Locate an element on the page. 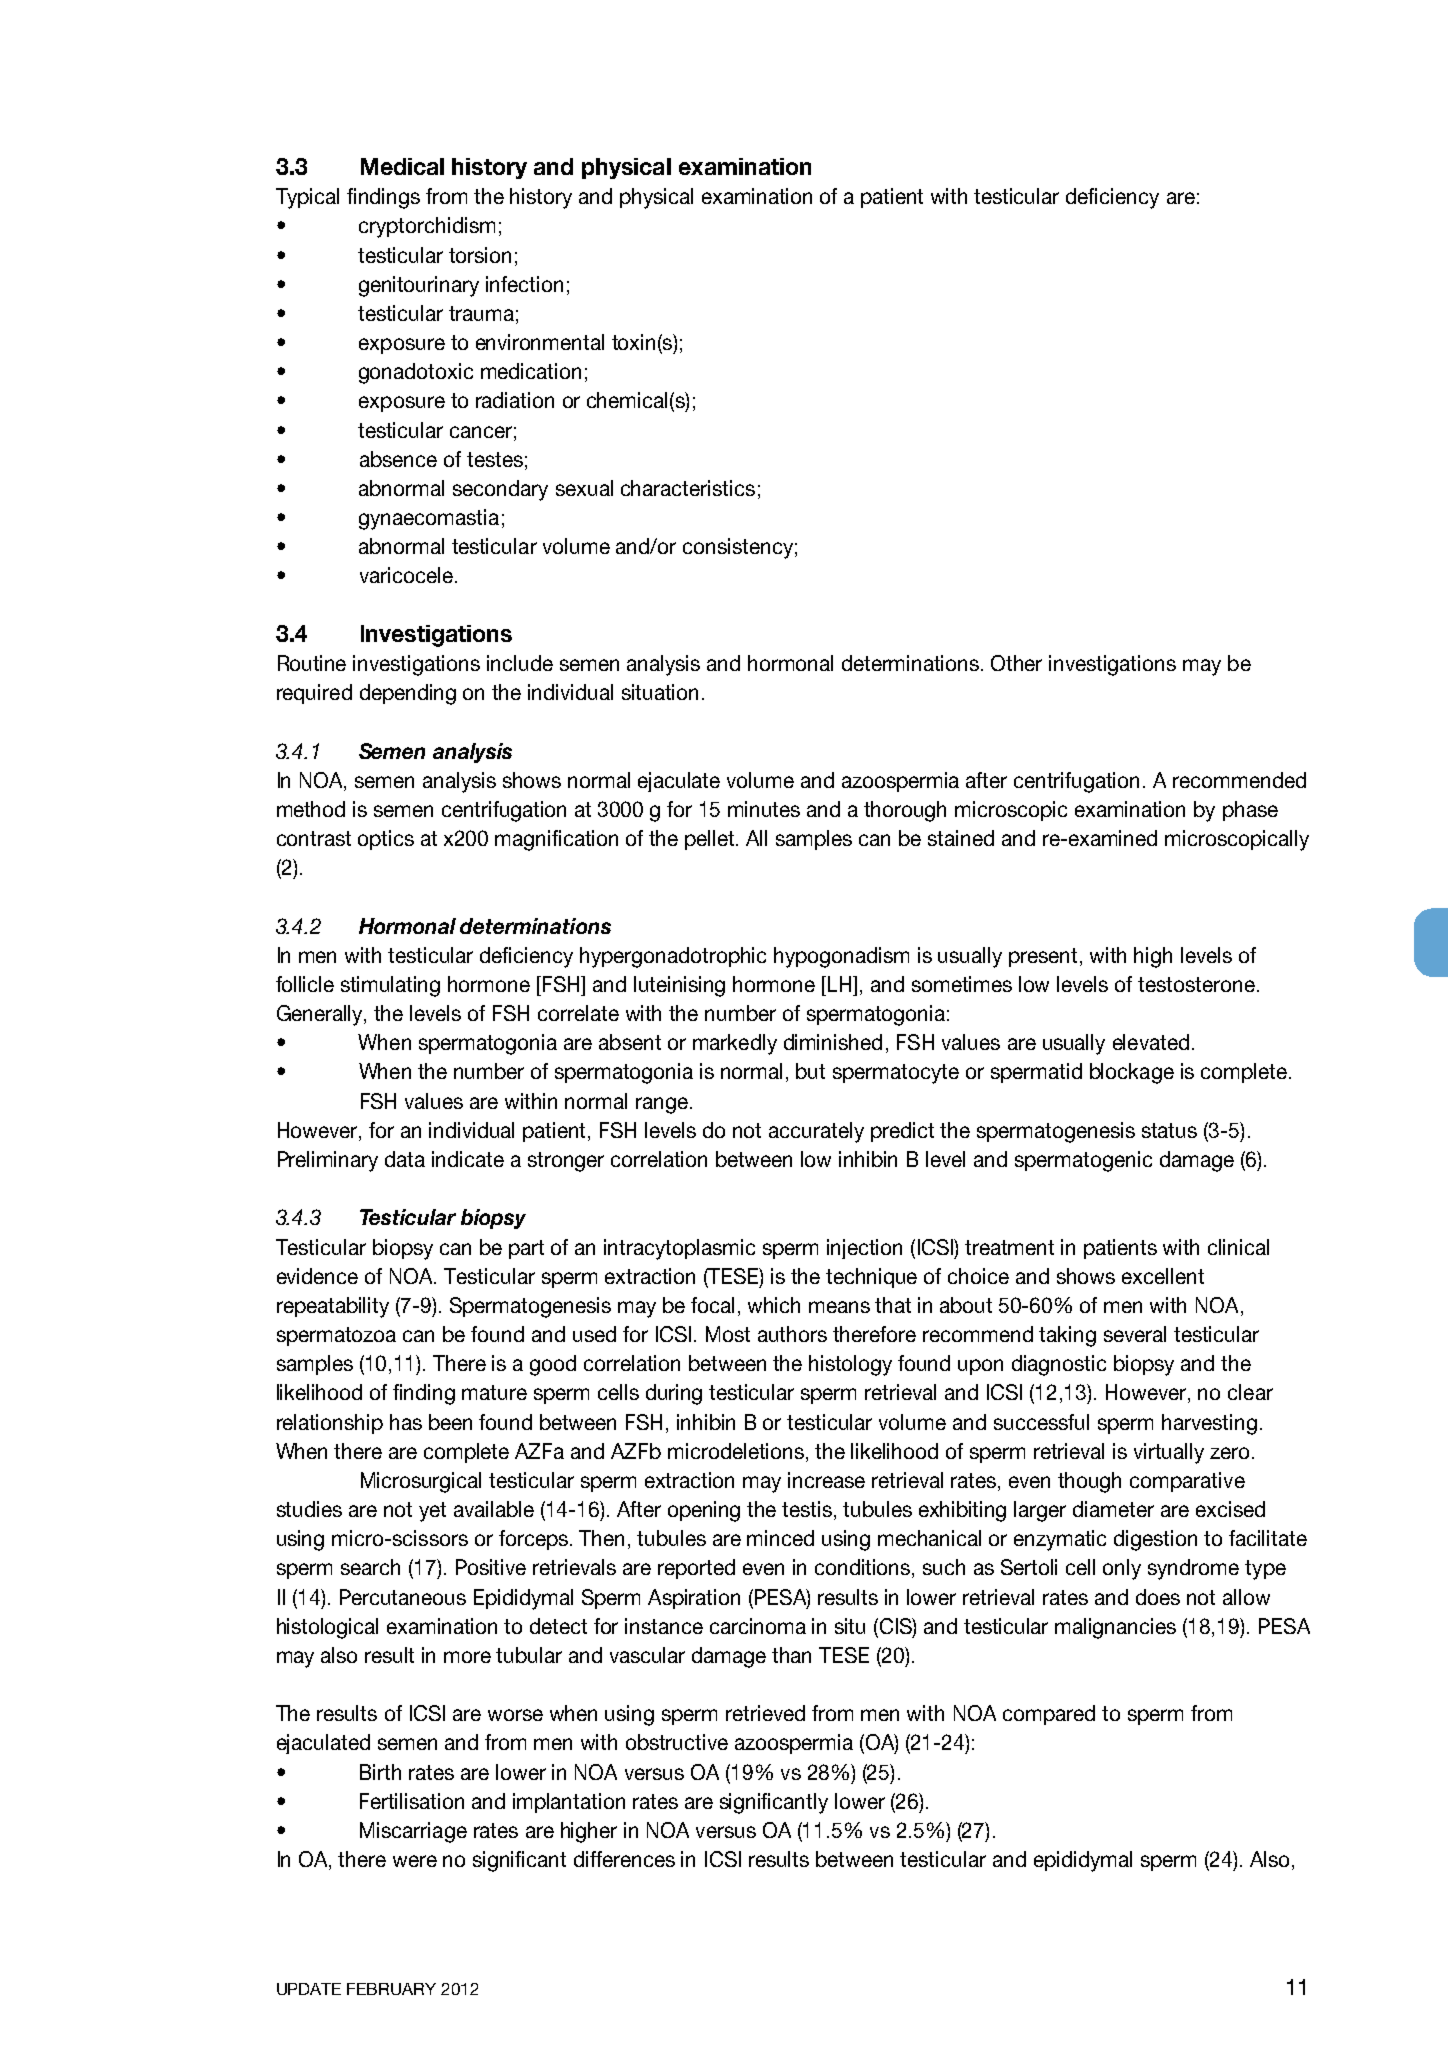 This document has height=2047, width=1448. differences is located at coordinates (624, 1859).
